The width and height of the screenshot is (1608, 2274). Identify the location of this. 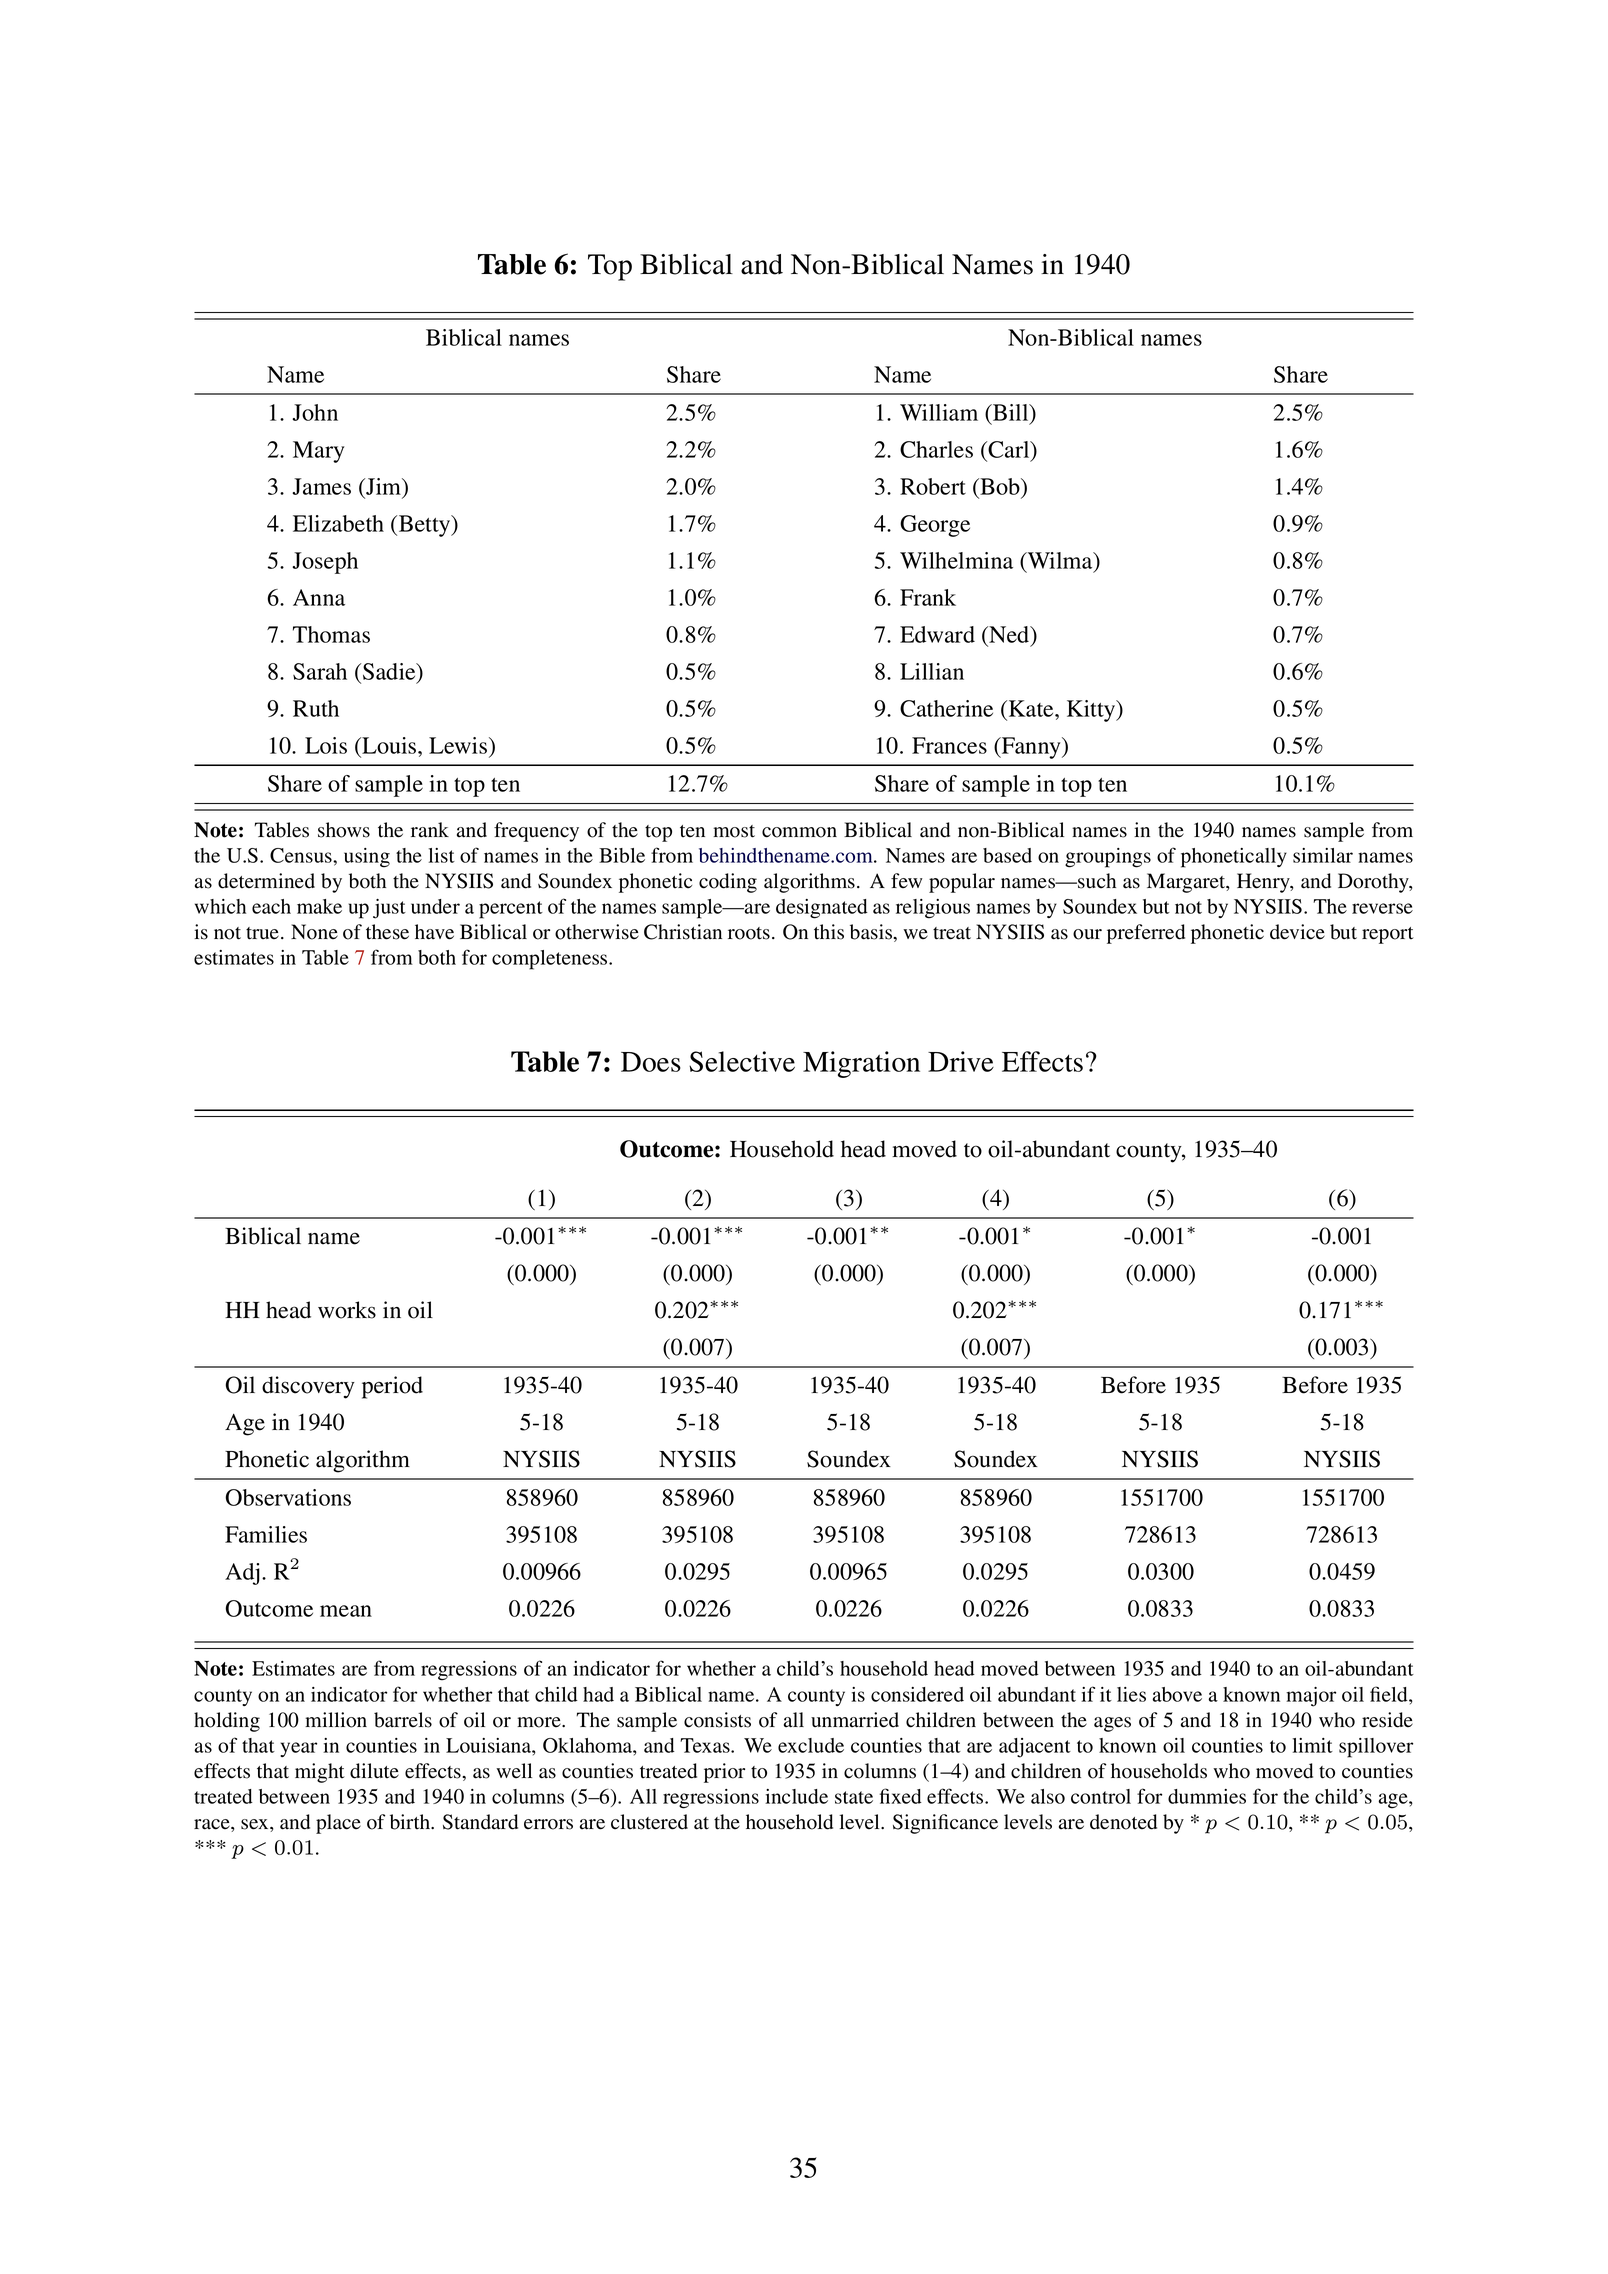
(829, 932).
